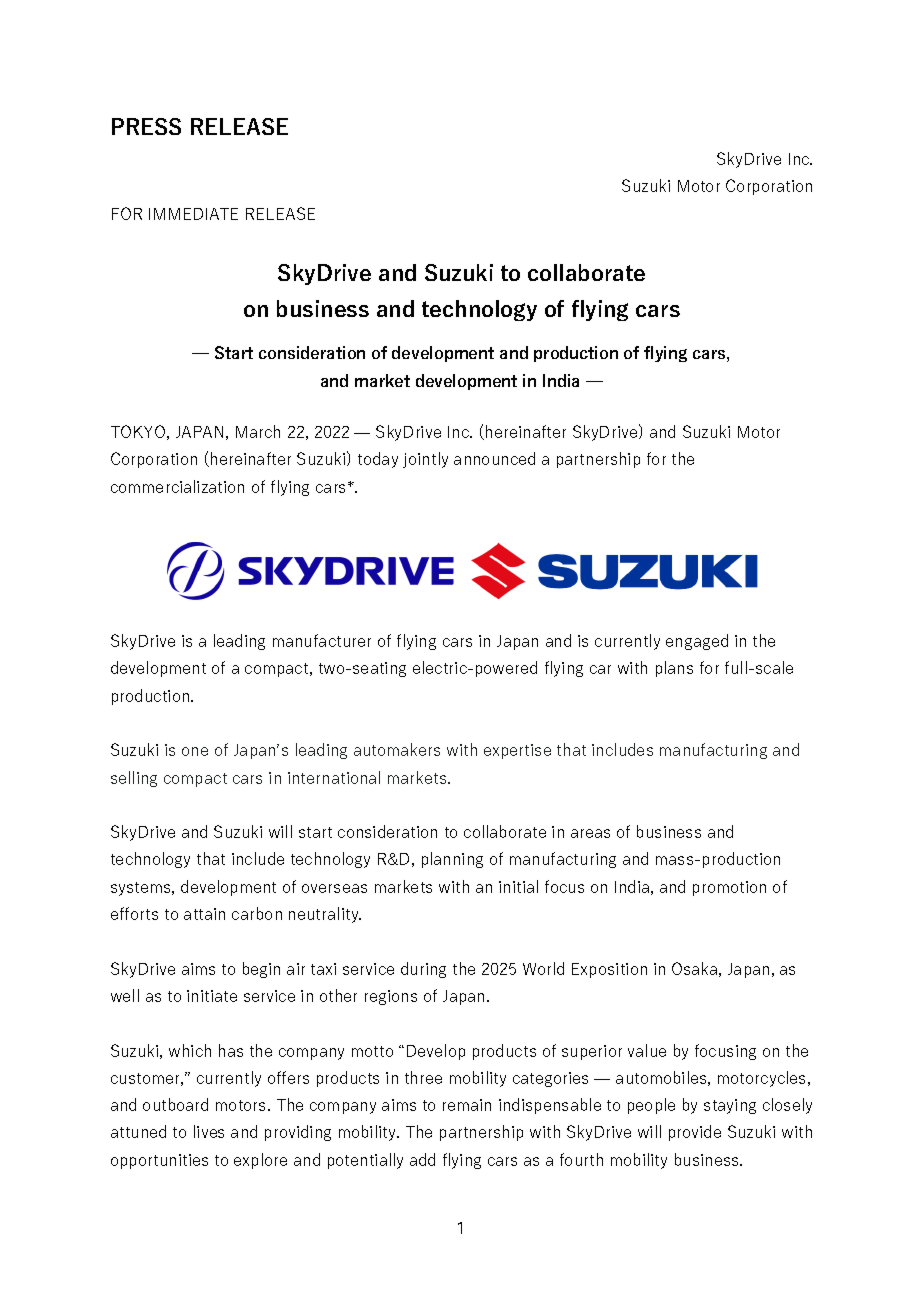  Describe the element at coordinates (195, 751) in the screenshot. I see `one` at that location.
